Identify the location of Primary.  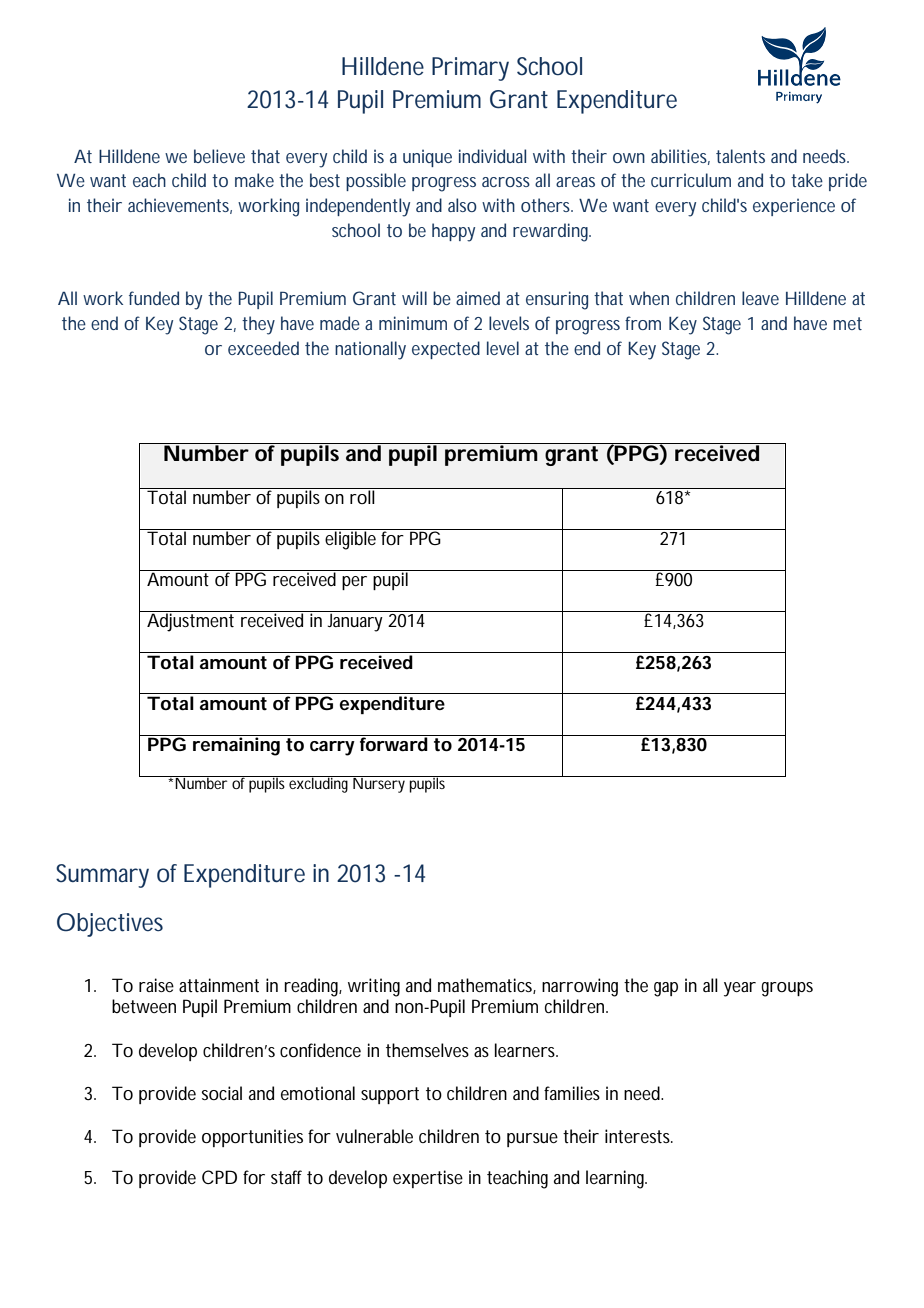
(470, 69).
